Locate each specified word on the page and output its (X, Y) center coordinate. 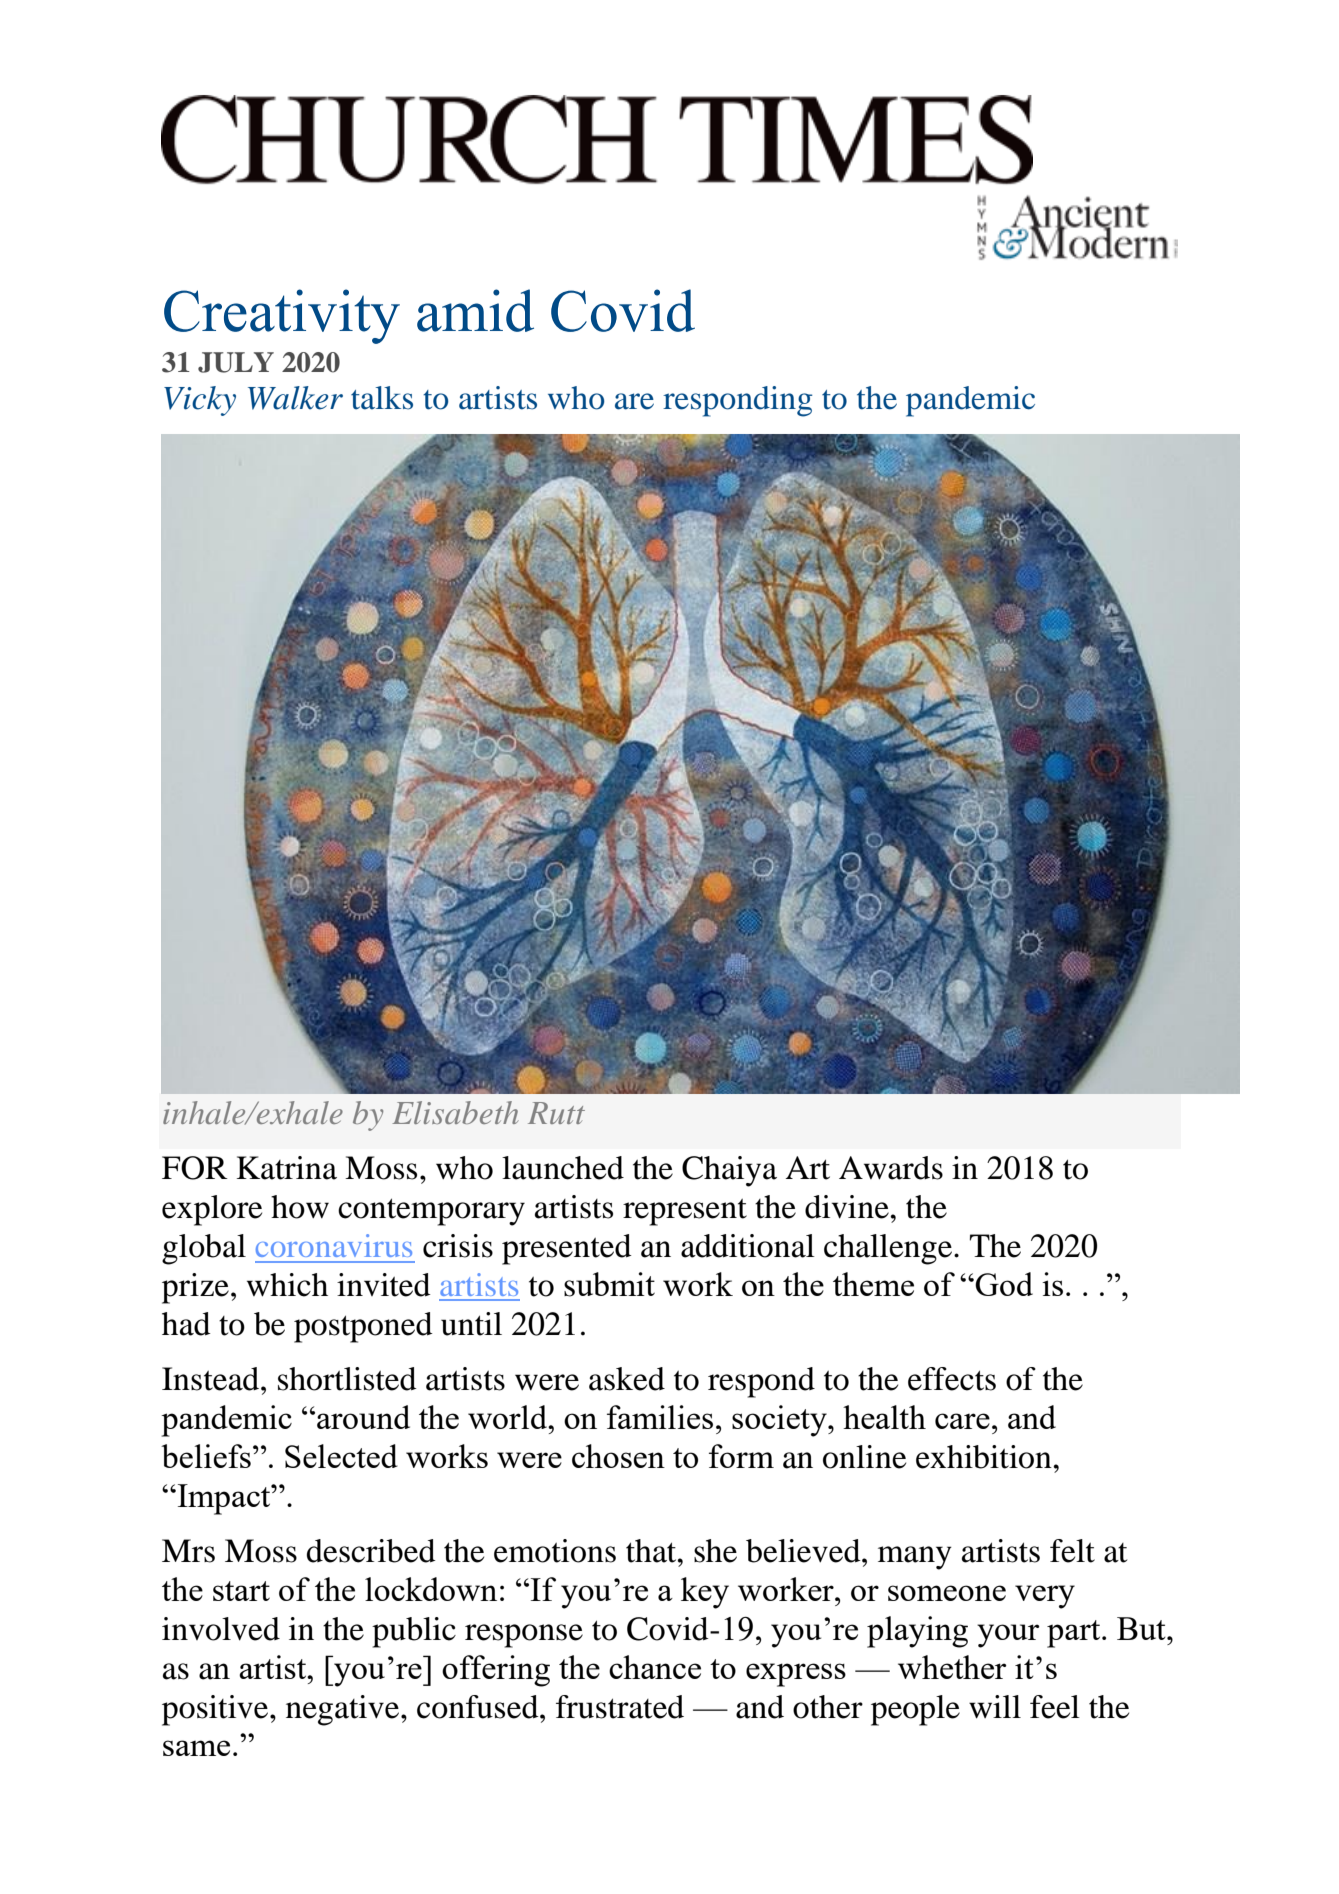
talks (382, 398)
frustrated (620, 1707)
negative (344, 1710)
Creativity (282, 316)
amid (475, 310)
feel (1055, 1707)
